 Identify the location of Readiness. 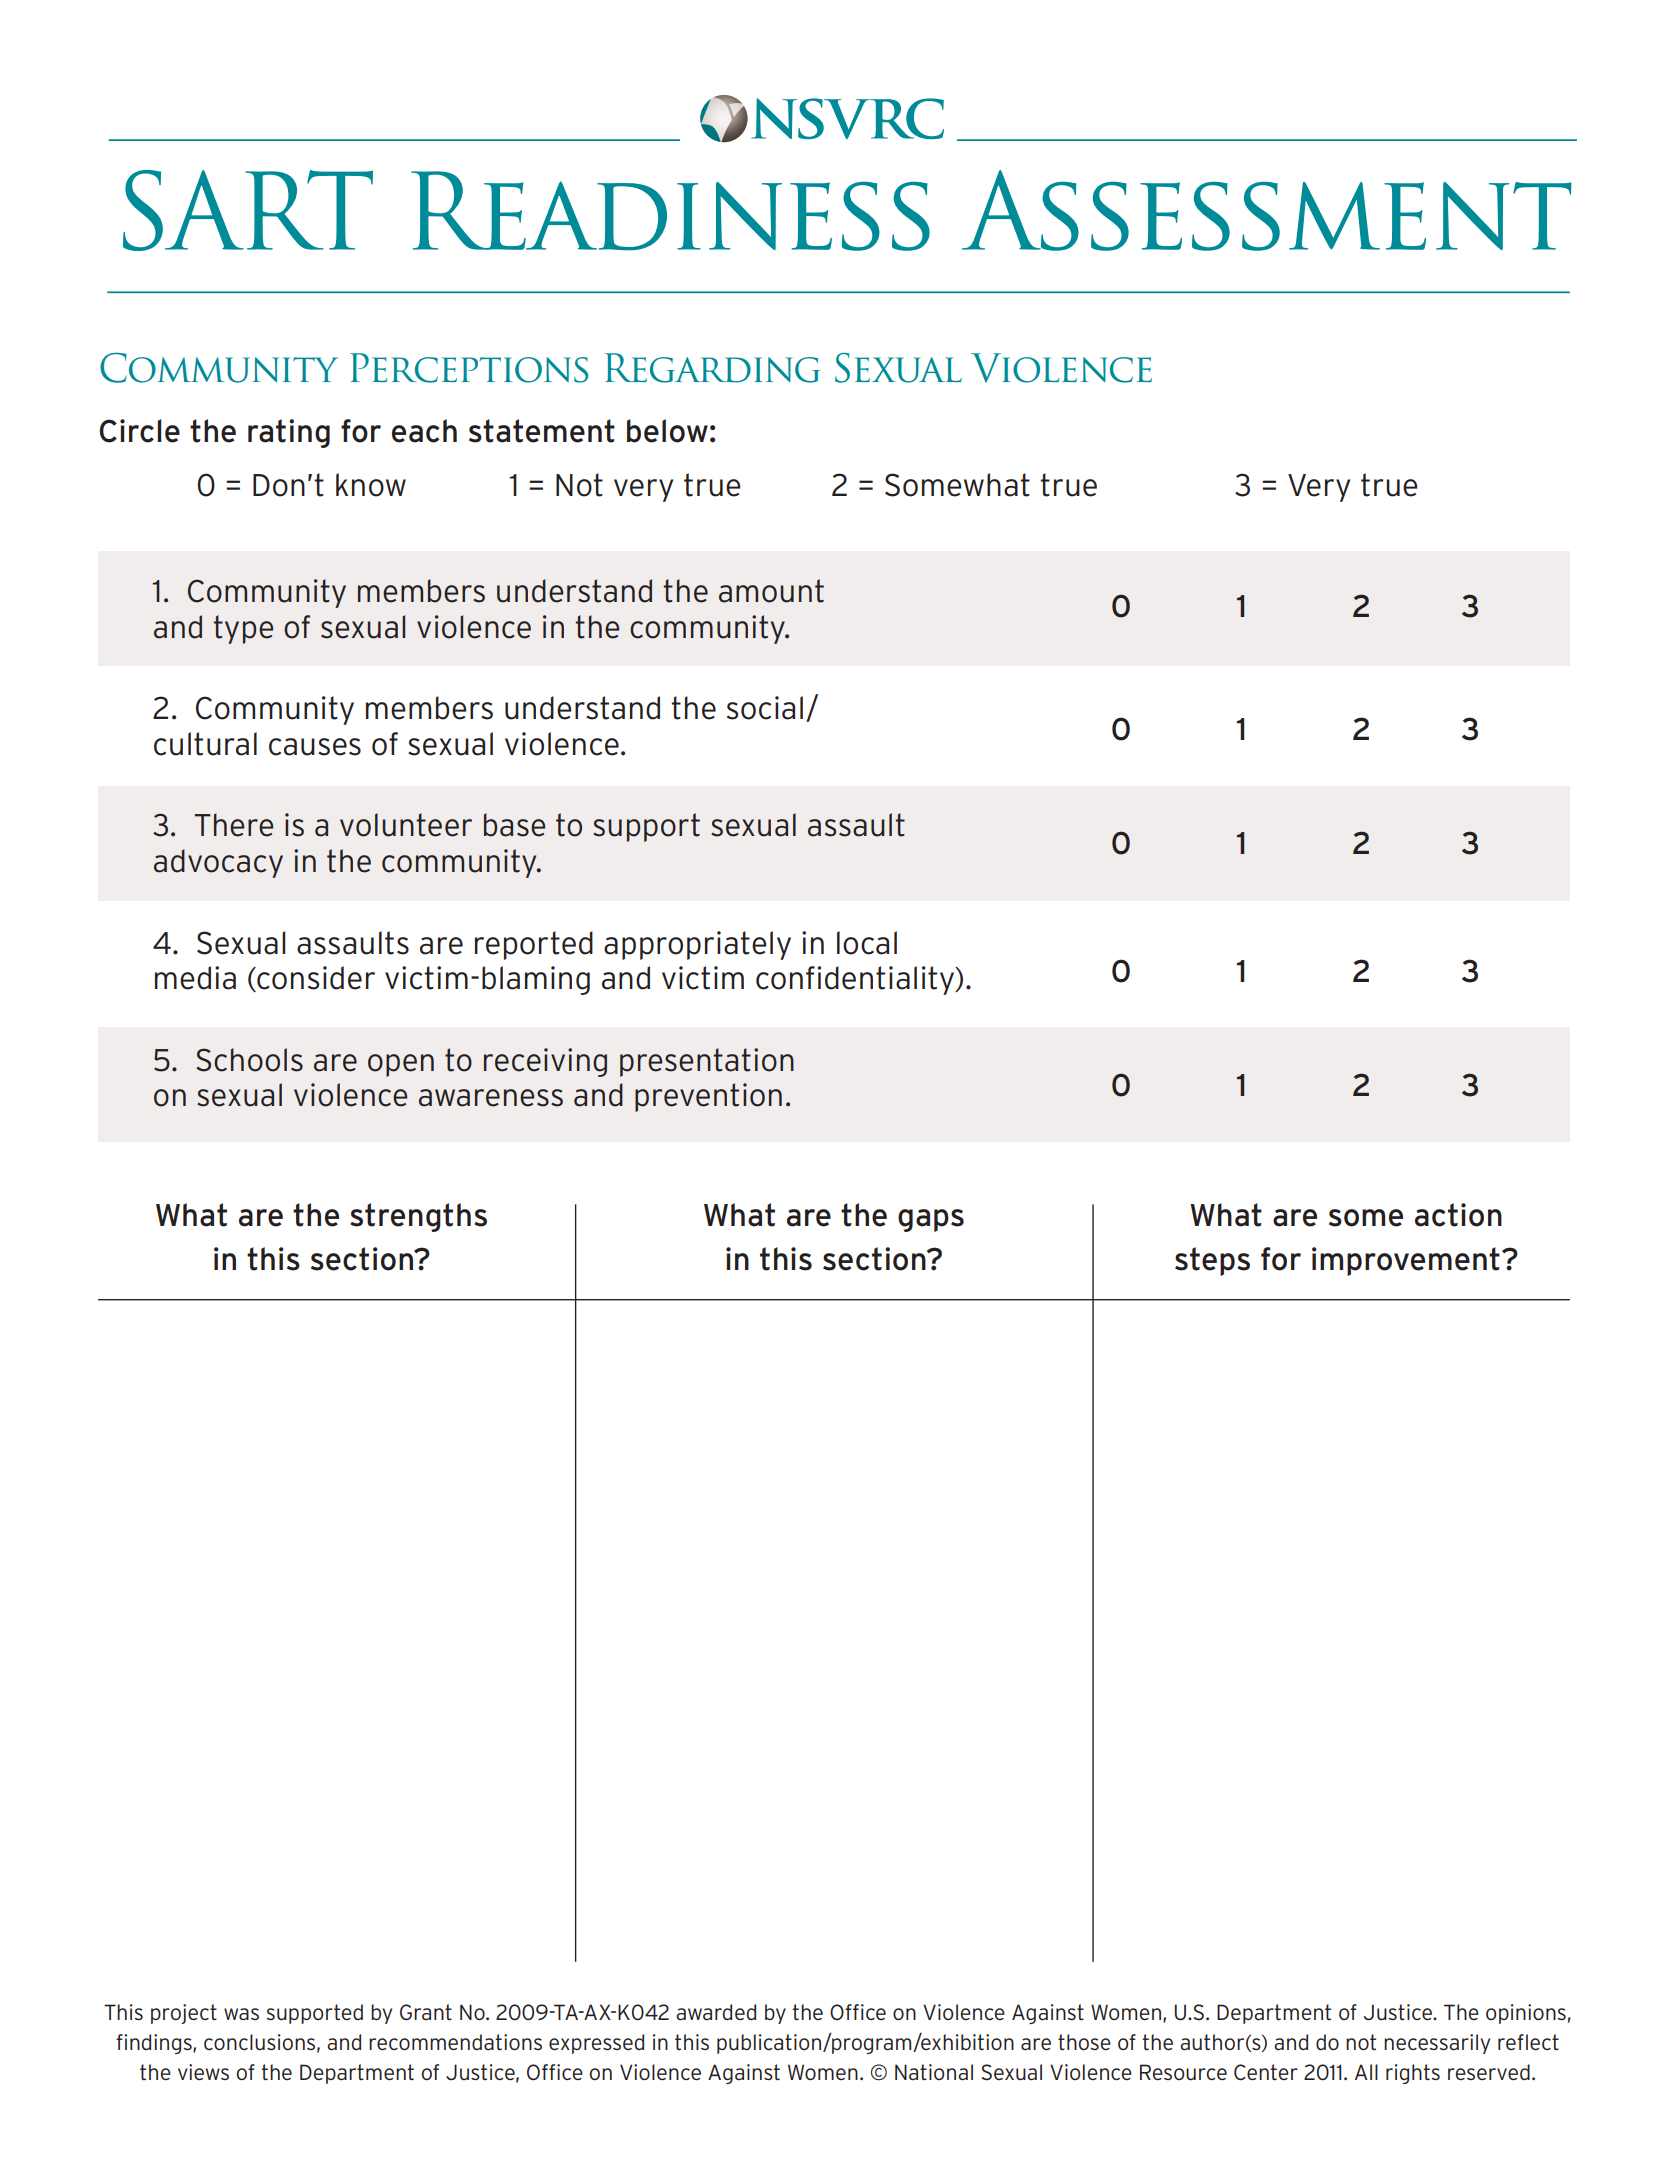
(670, 211).
